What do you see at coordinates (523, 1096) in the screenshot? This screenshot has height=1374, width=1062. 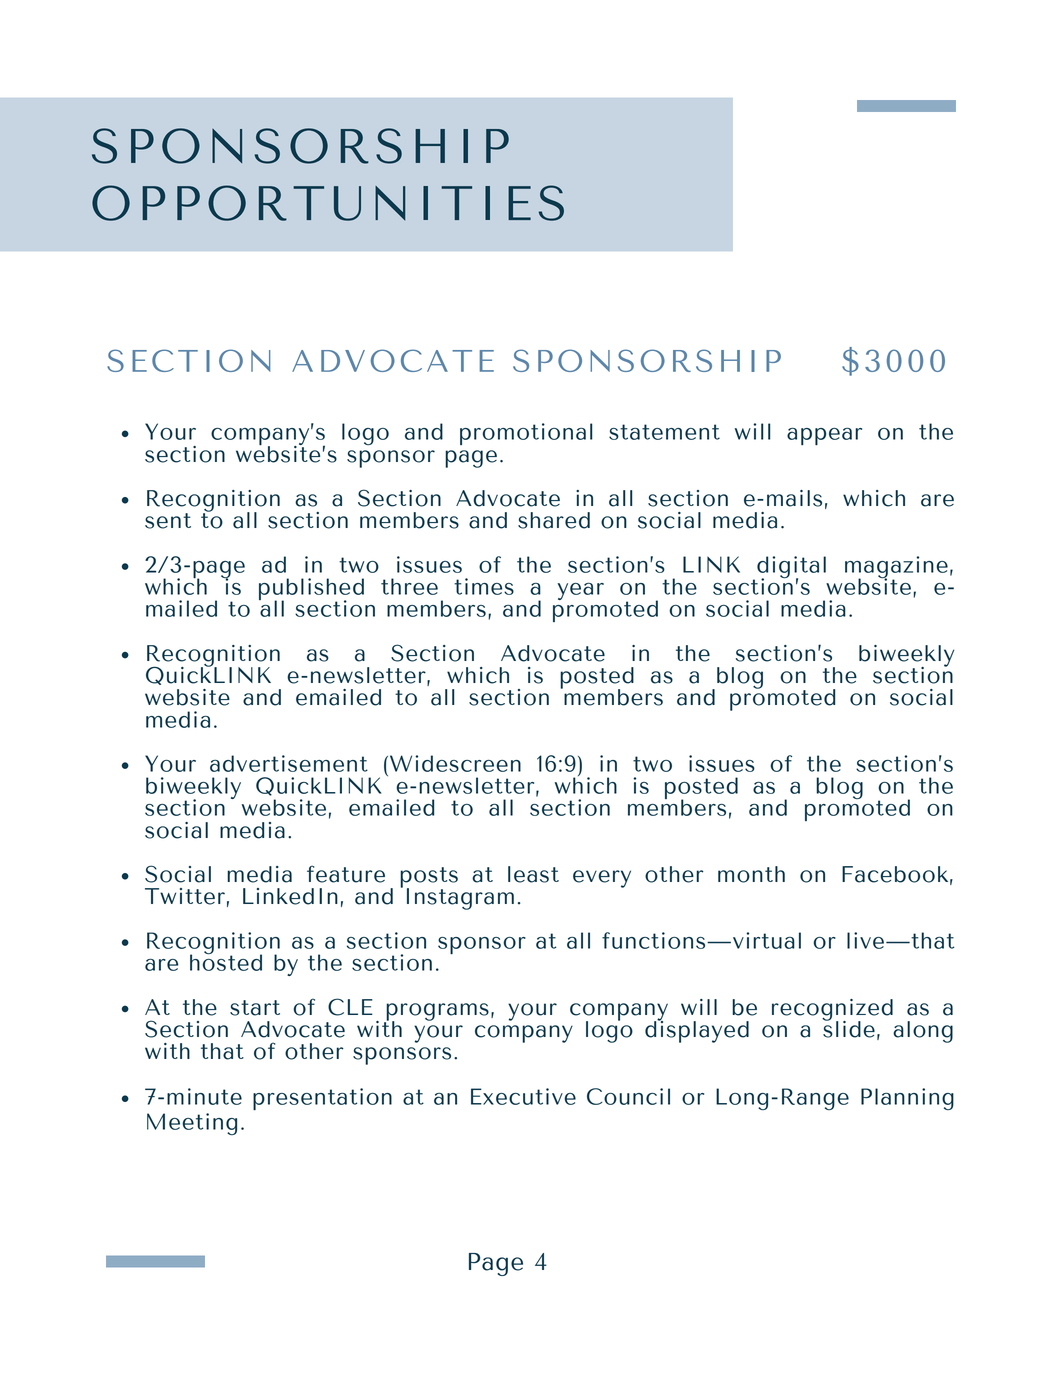 I see `Executive` at bounding box center [523, 1096].
